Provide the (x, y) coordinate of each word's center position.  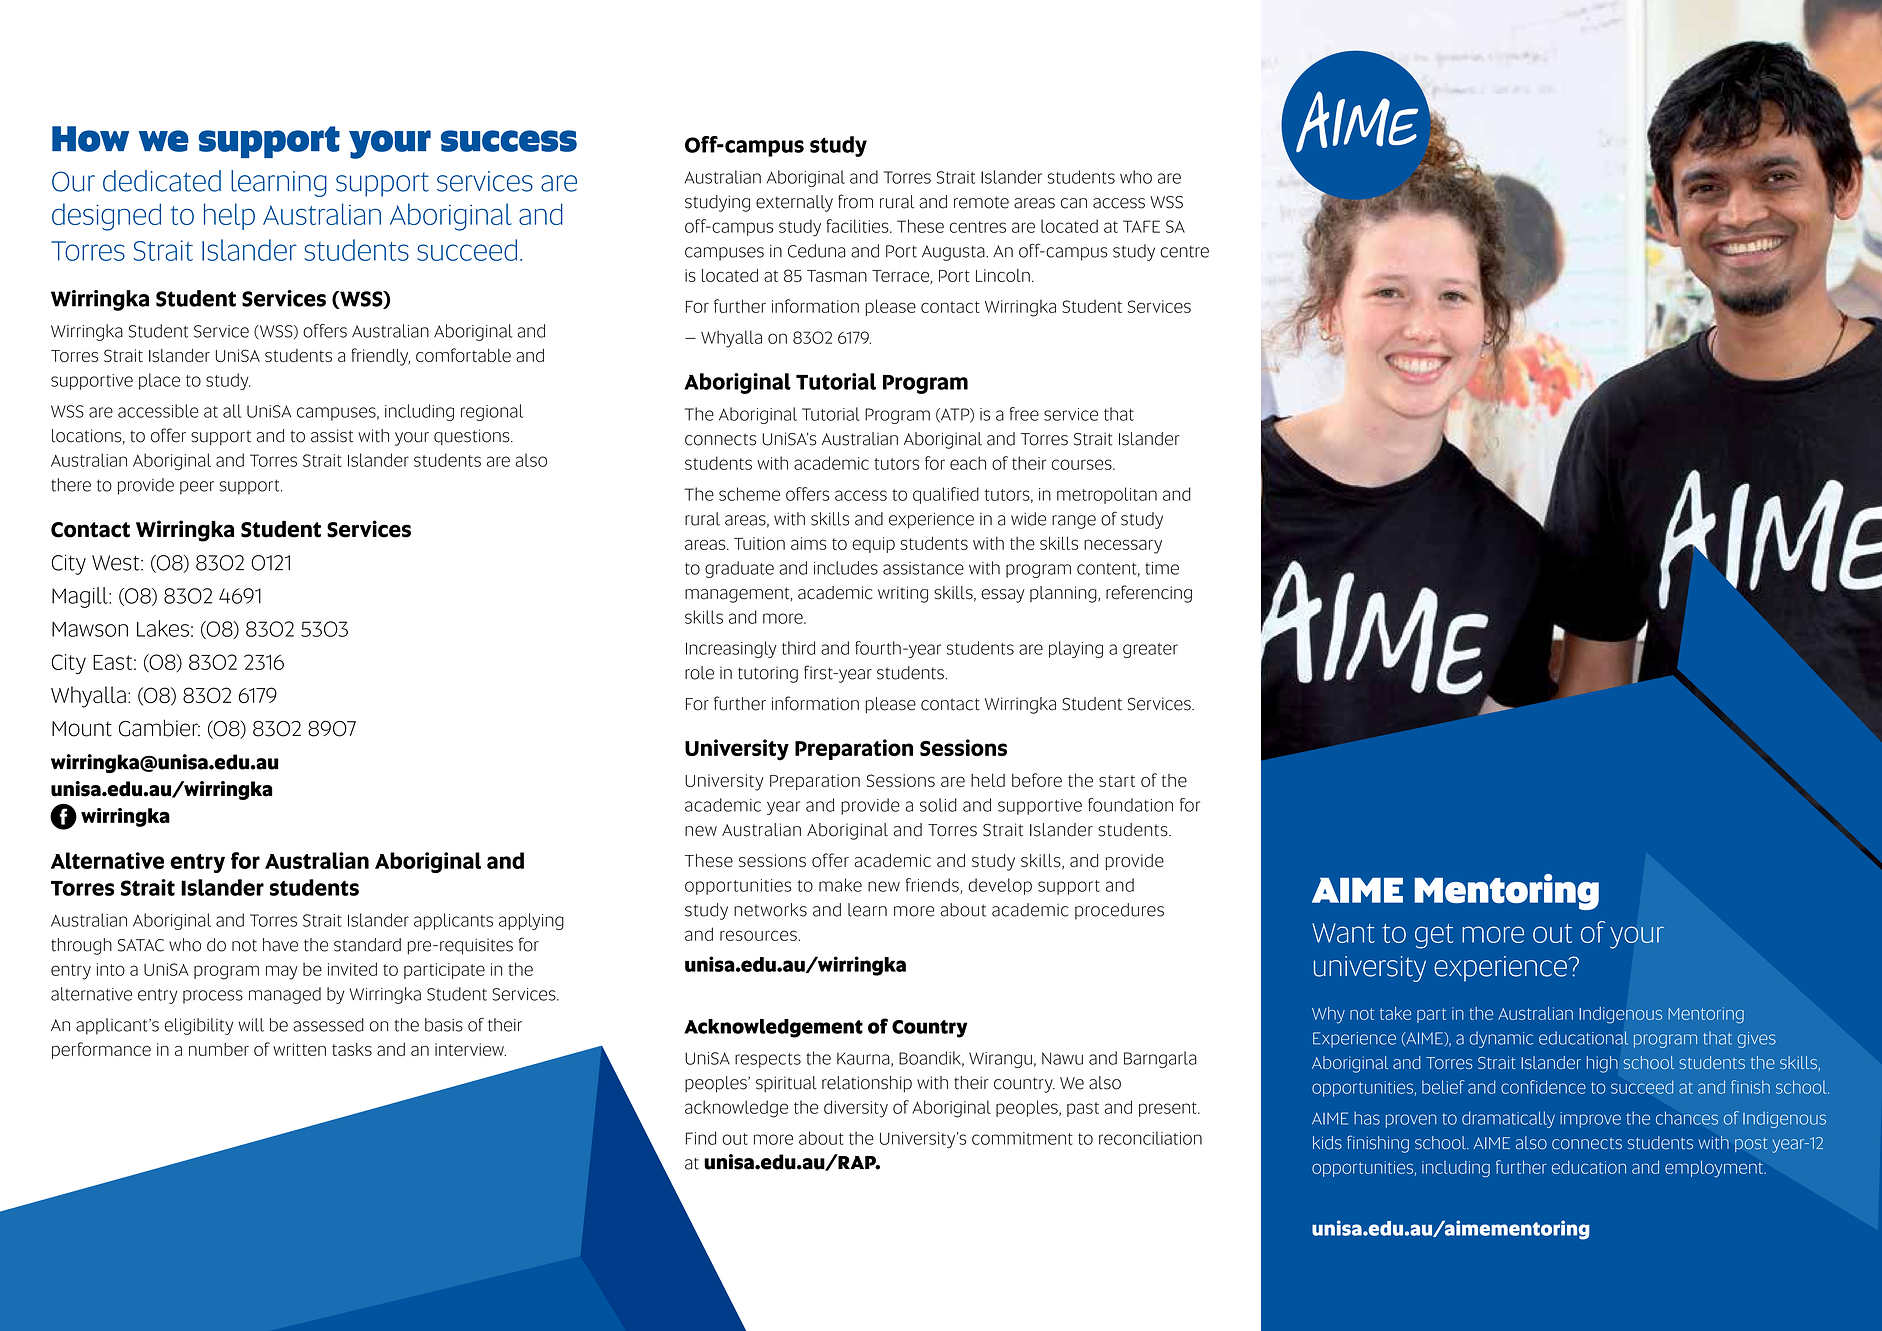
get (1434, 936)
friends (933, 886)
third (798, 648)
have (280, 945)
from (855, 201)
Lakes (163, 628)
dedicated (162, 181)
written (299, 1049)
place (159, 381)
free (1024, 414)
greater (1150, 650)
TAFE (1141, 226)
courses (1083, 464)
